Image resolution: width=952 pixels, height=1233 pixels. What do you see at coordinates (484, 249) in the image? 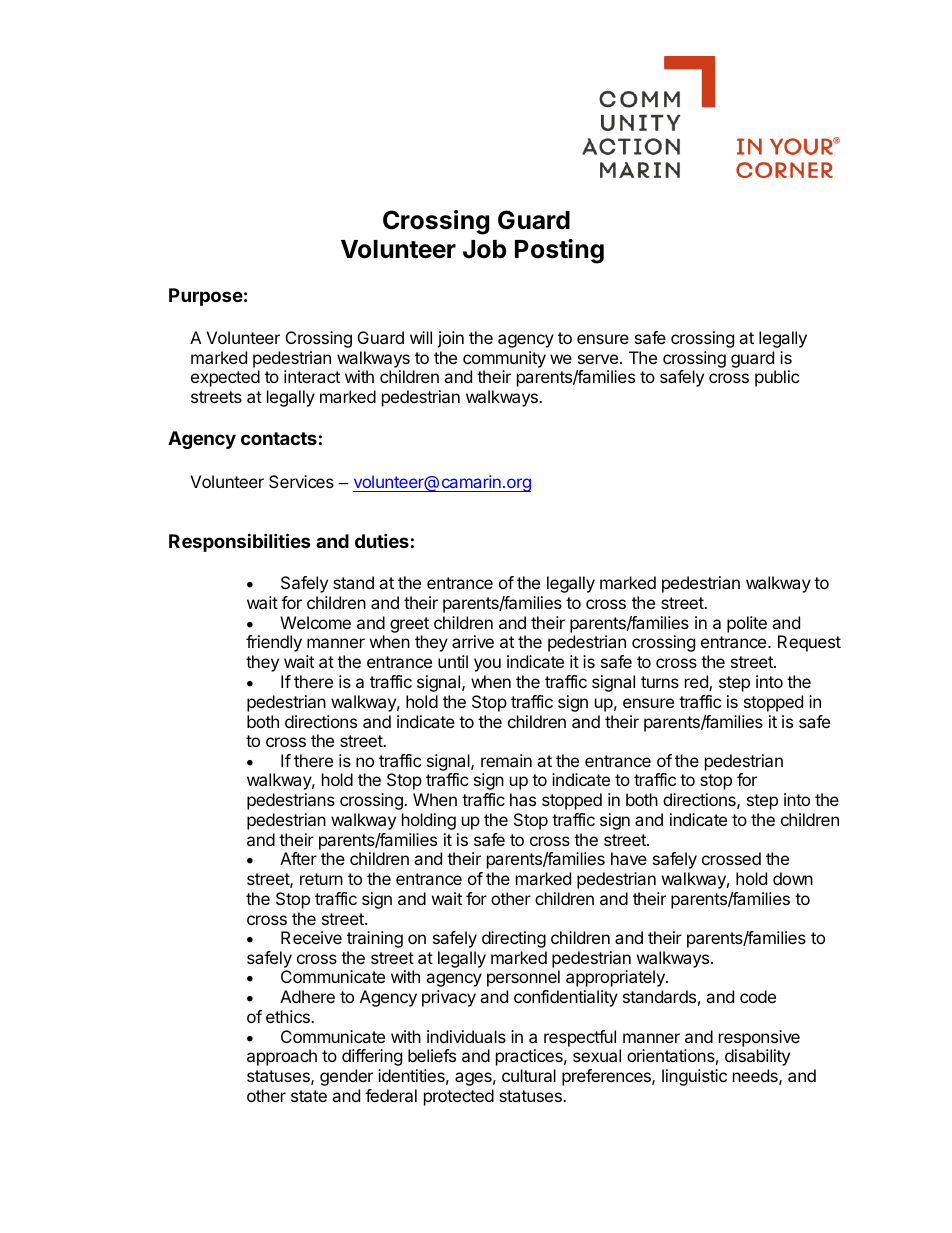
I see `Job` at bounding box center [484, 249].
